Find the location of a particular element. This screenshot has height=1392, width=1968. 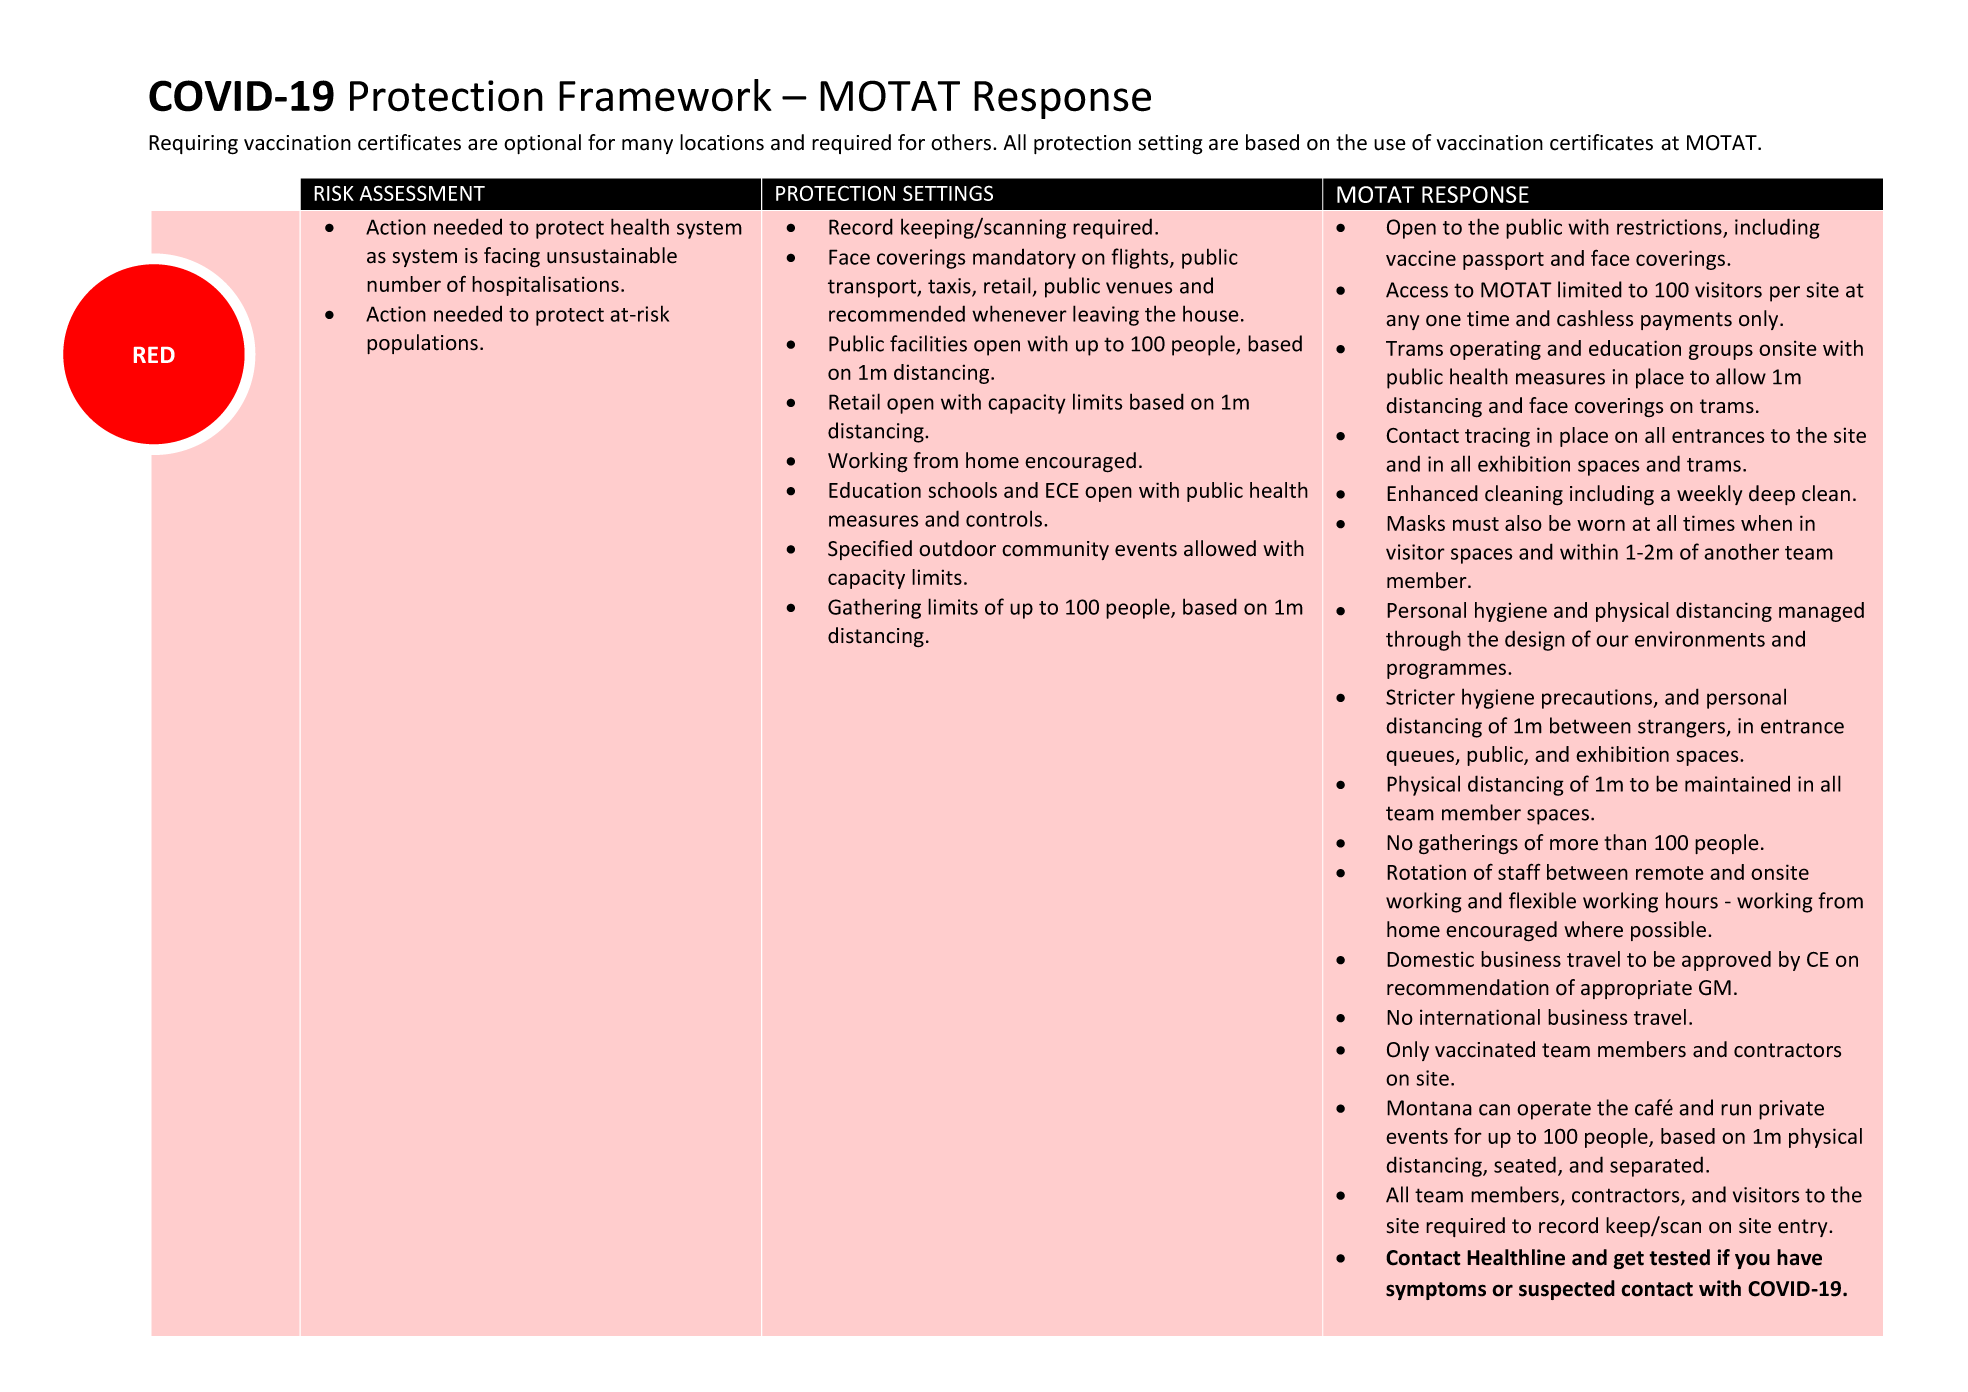

restrictions is located at coordinates (1670, 228).
